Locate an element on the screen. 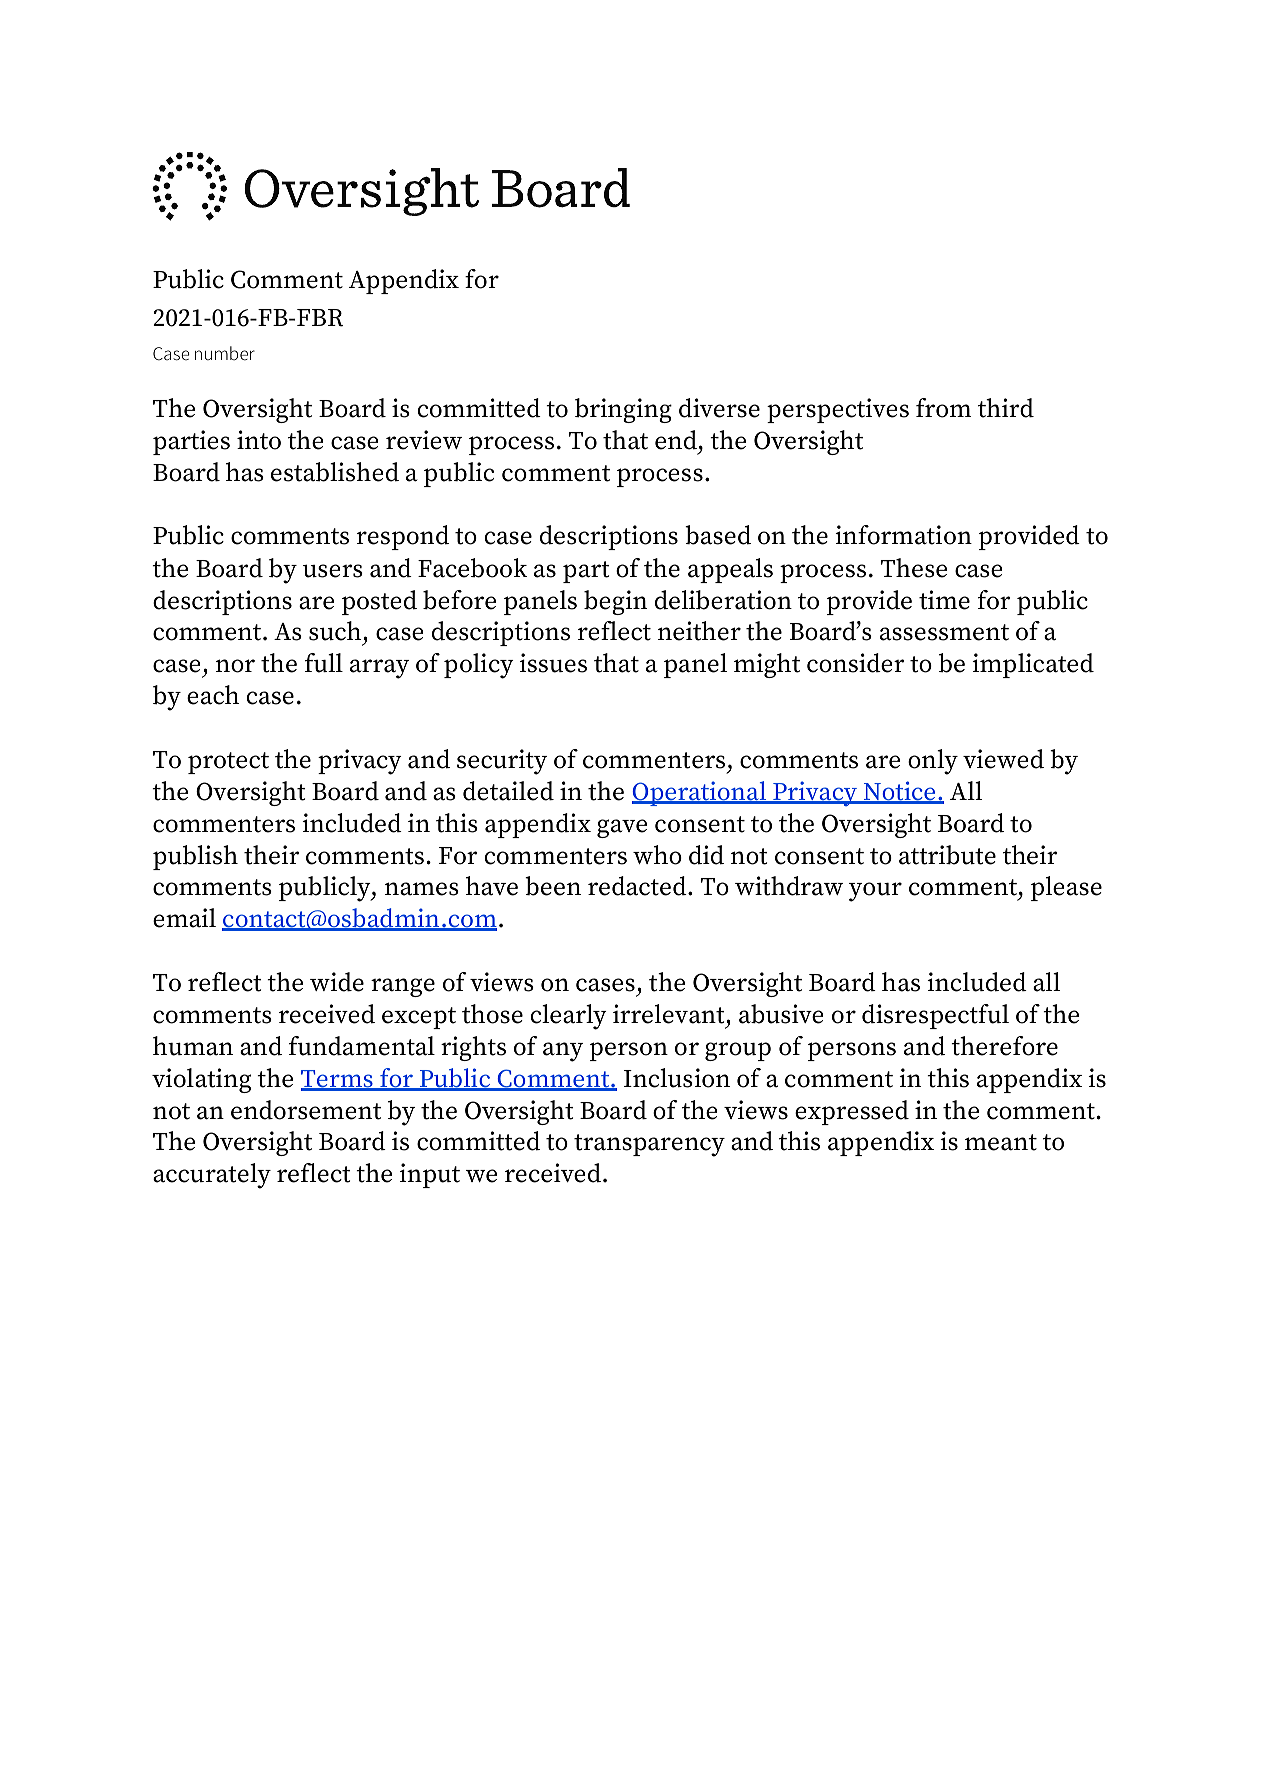  endorsement is located at coordinates (306, 1110).
